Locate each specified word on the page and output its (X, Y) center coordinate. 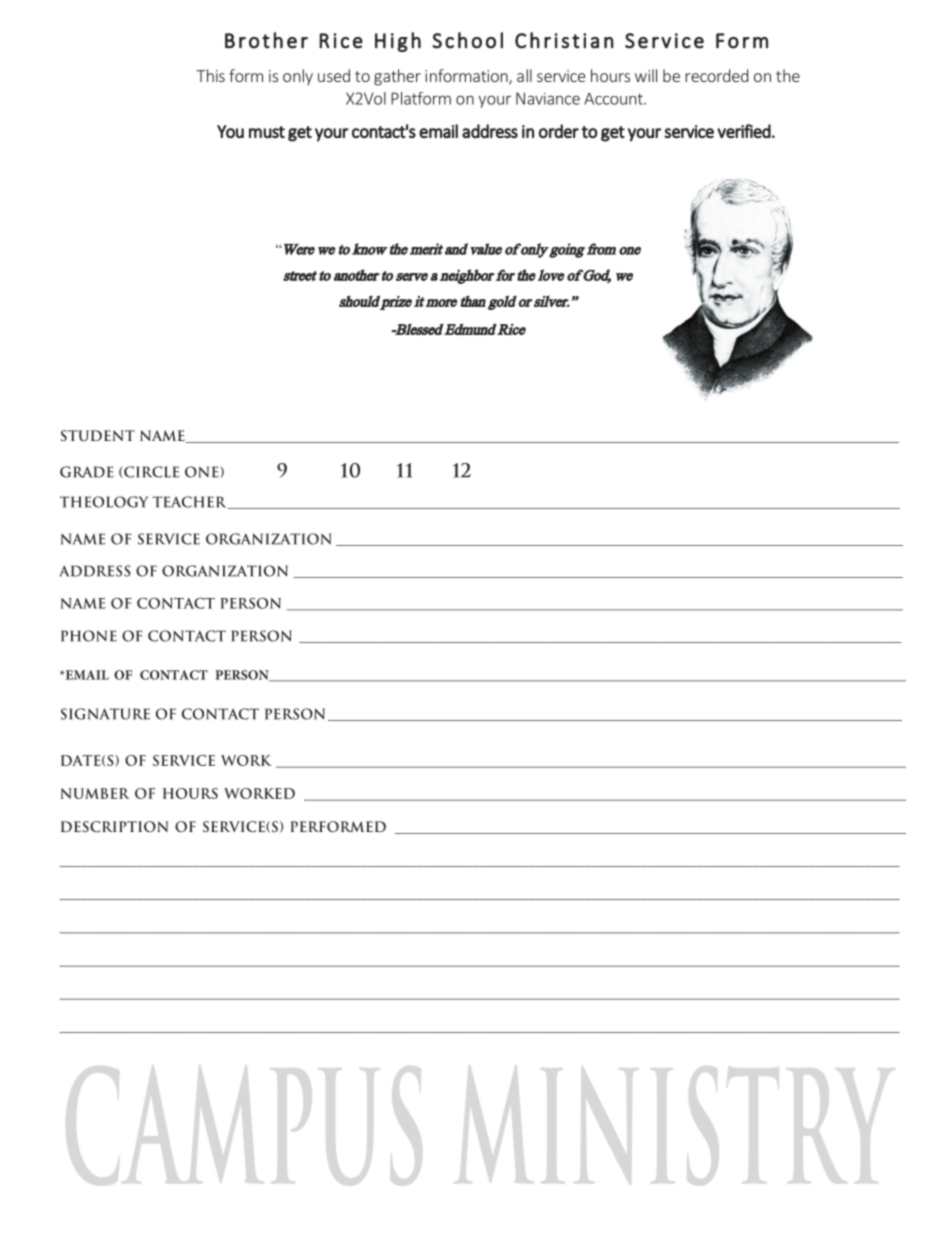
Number (95, 793)
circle (150, 472)
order (559, 131)
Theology (104, 502)
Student (98, 435)
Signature (105, 714)
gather (397, 77)
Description (114, 826)
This (210, 75)
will (646, 75)
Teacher (191, 502)
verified (744, 131)
